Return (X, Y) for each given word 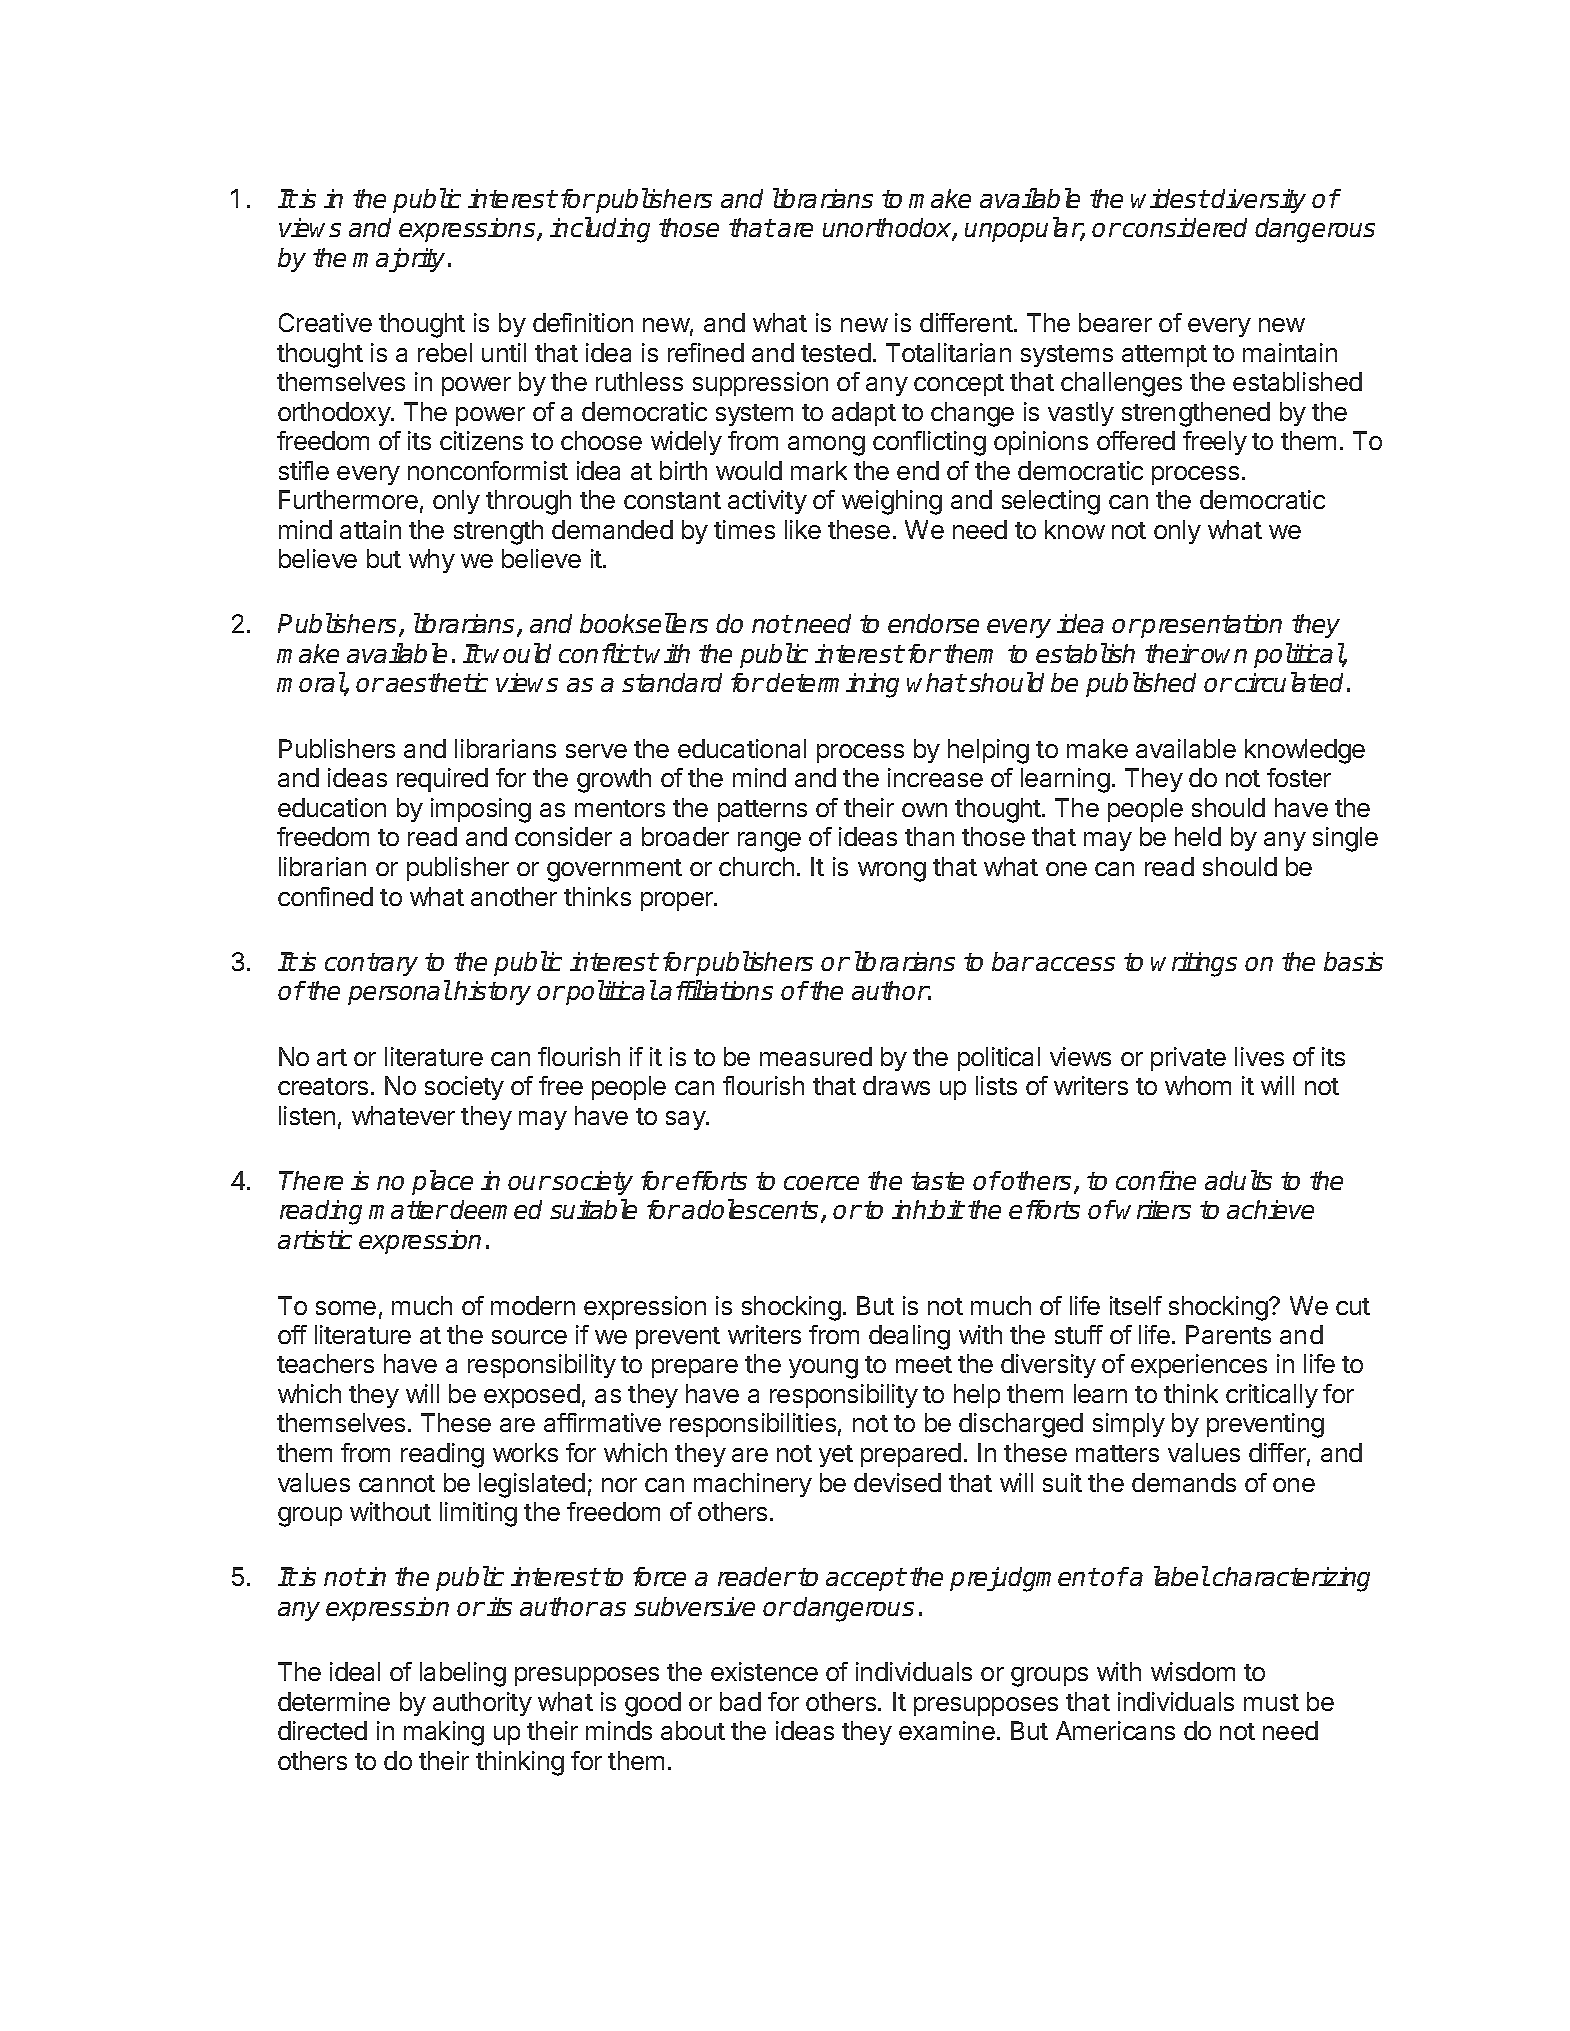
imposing (481, 810)
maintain (1290, 352)
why (432, 561)
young (823, 1369)
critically (1272, 1396)
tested (836, 352)
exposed (532, 1396)
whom (1198, 1085)
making (444, 1733)
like (803, 529)
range (769, 842)
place (442, 1182)
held (1198, 836)
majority (399, 260)
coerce (821, 1183)
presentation (1211, 626)
